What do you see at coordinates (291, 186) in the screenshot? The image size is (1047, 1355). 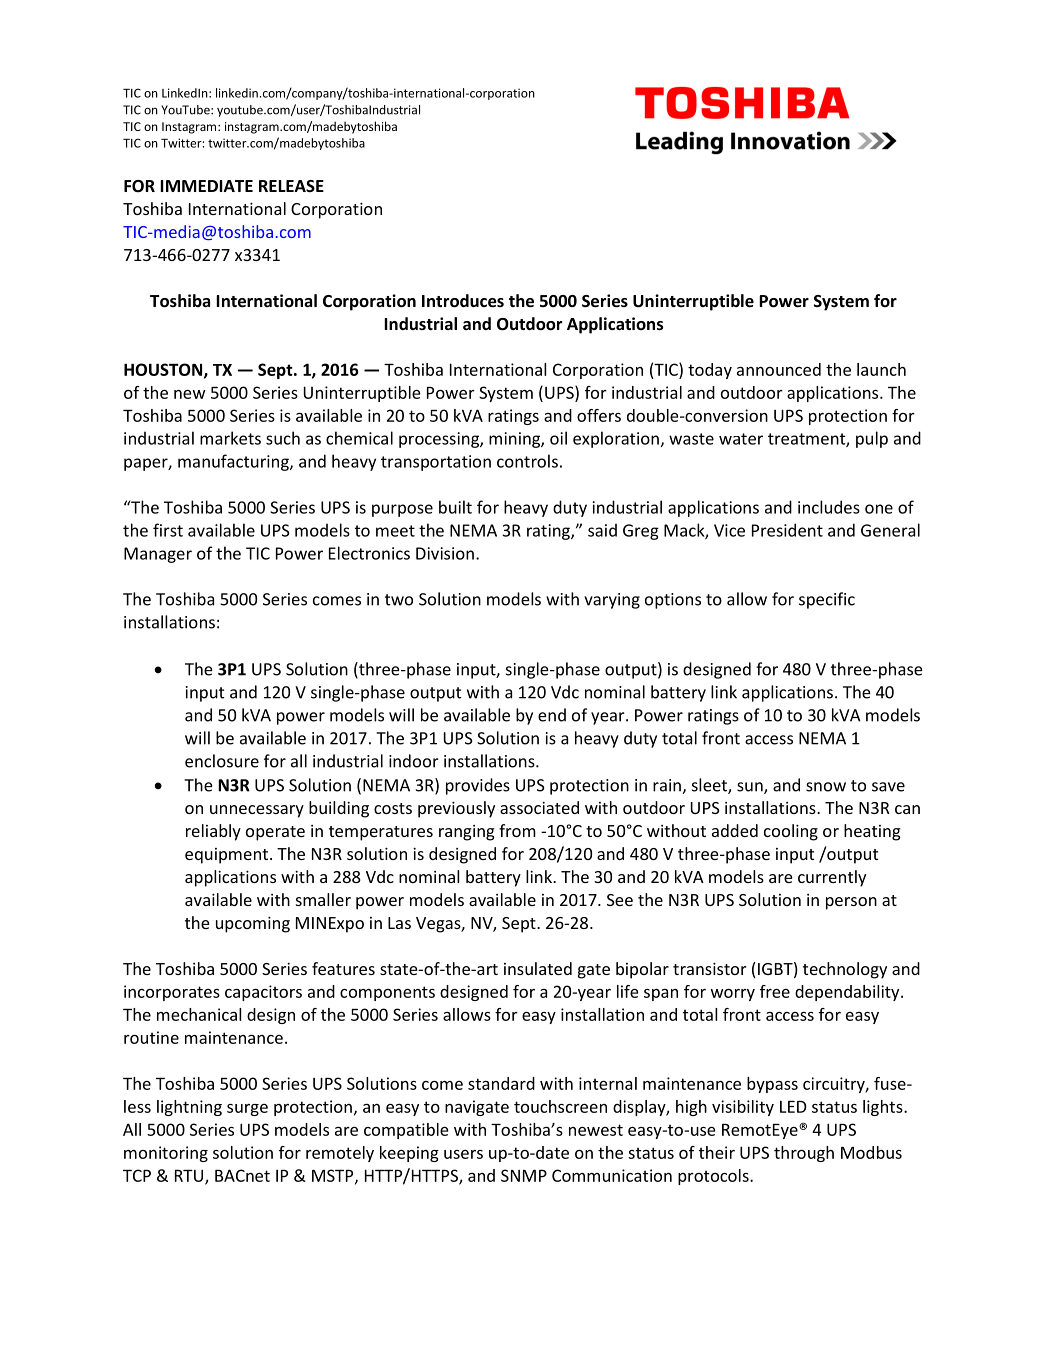 I see `RELEASE` at bounding box center [291, 186].
